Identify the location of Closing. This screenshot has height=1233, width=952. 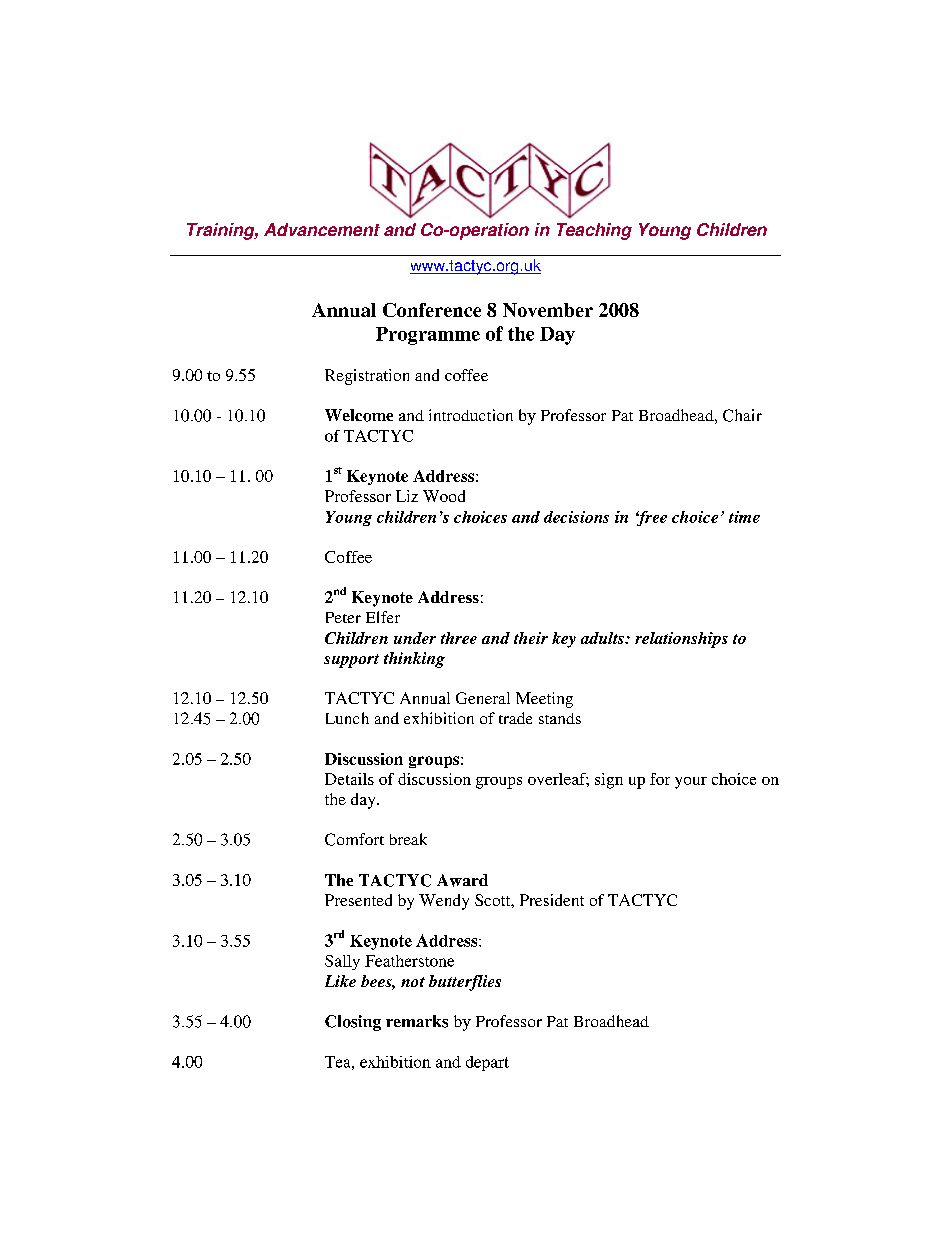
(353, 1023).
